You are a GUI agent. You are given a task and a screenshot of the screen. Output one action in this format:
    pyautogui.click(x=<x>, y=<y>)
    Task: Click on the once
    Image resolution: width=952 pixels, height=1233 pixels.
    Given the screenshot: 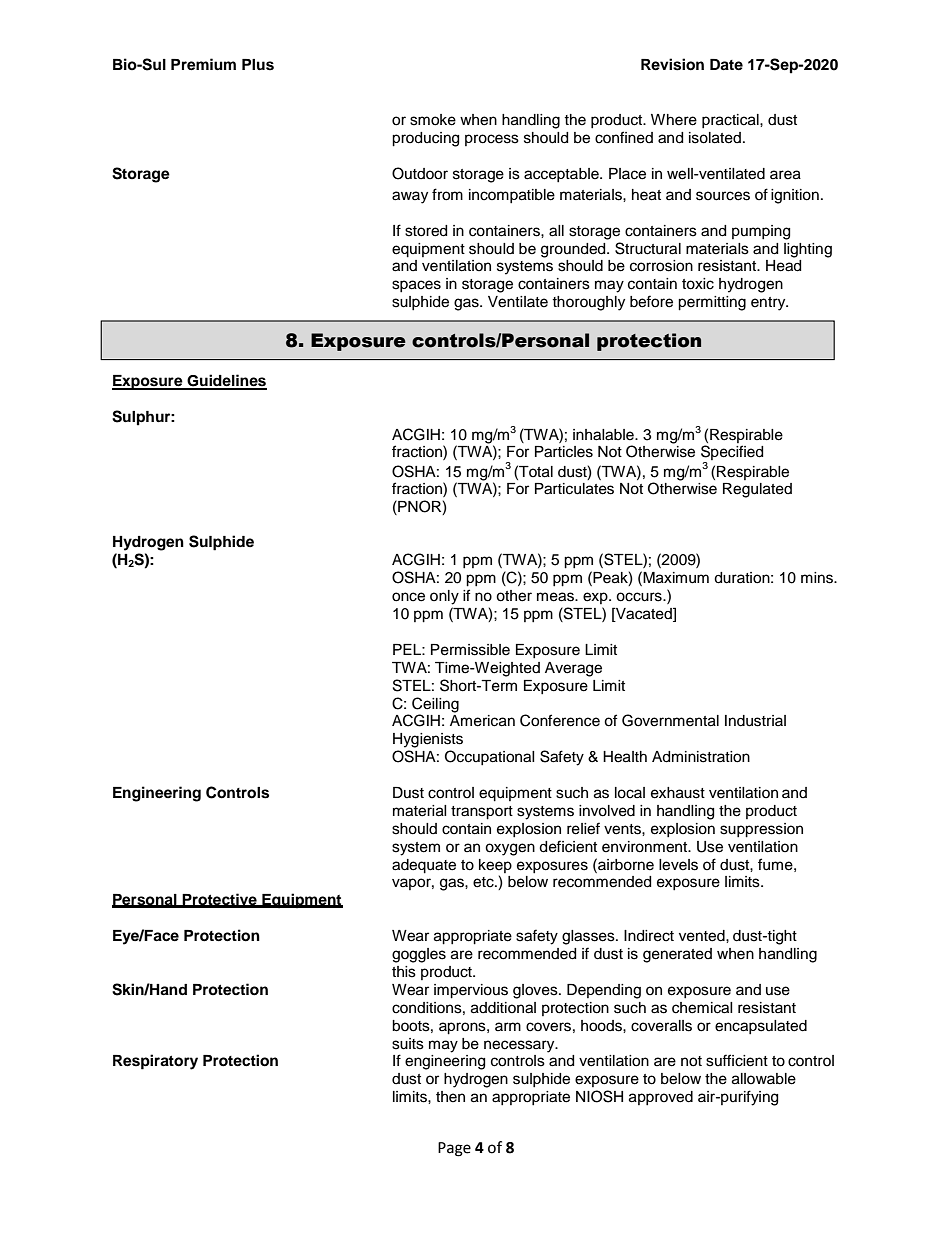 What is the action you would take?
    pyautogui.click(x=408, y=597)
